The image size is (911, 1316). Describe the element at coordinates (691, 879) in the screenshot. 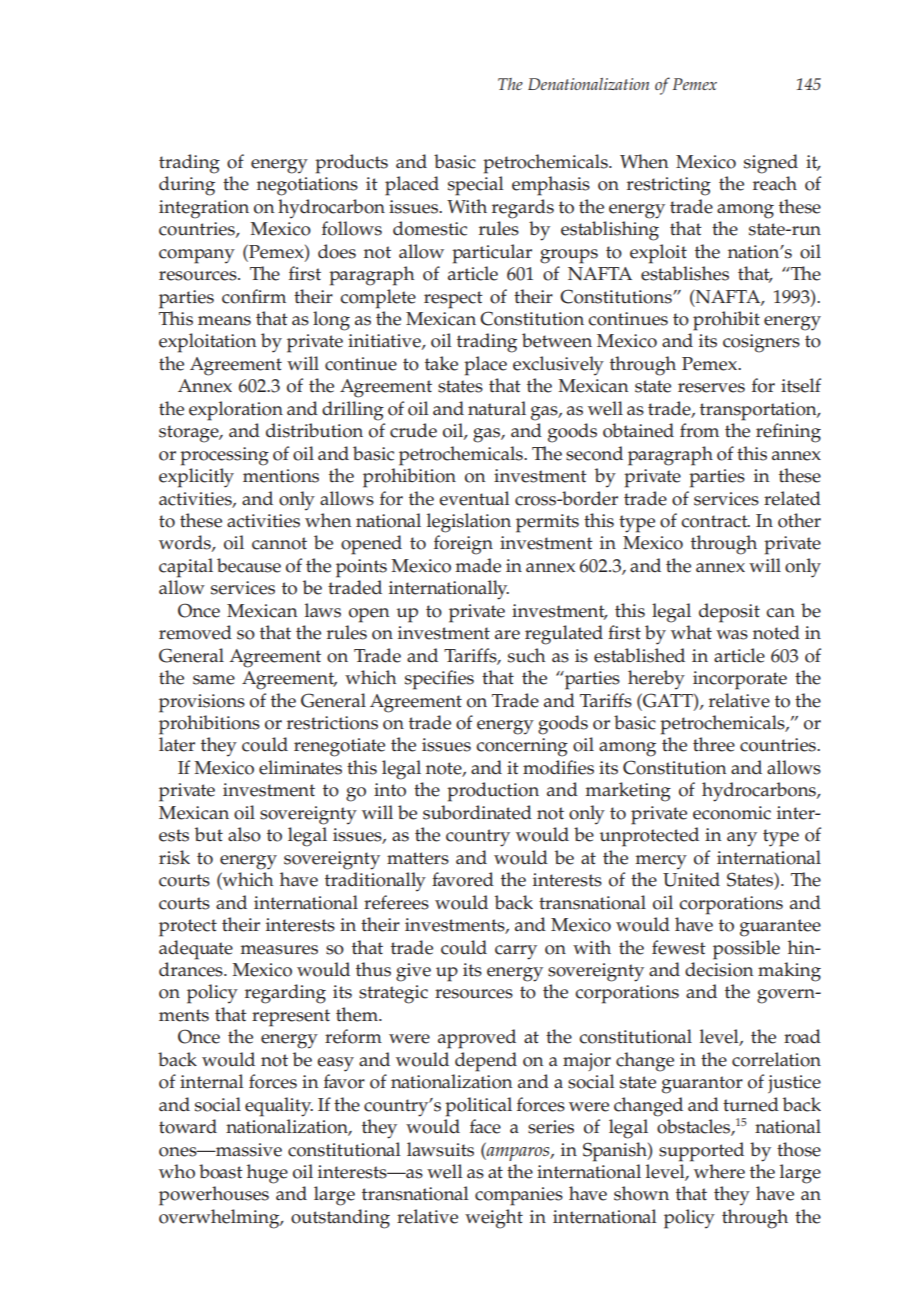

I see `United` at that location.
